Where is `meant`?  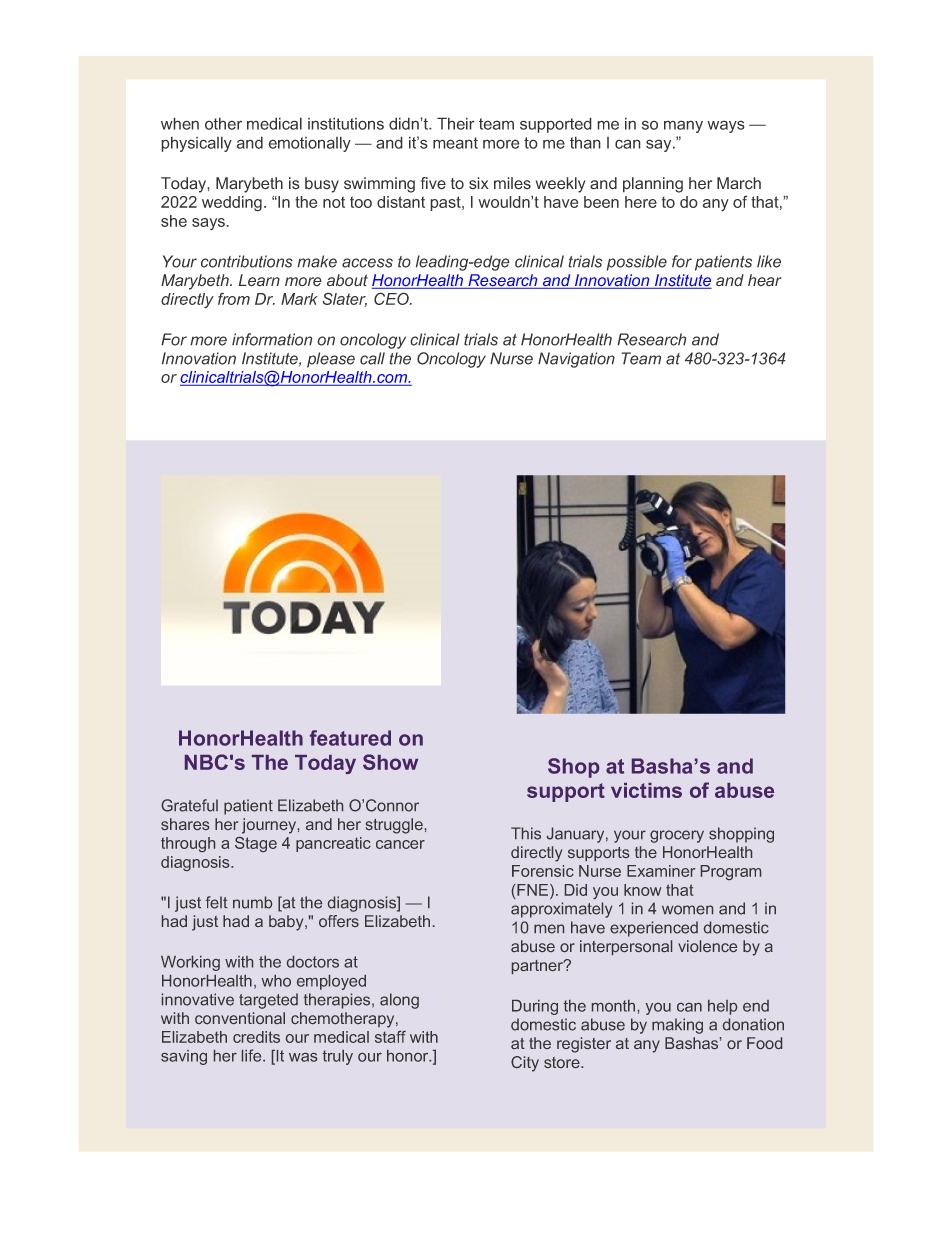
meant is located at coordinates (455, 143).
